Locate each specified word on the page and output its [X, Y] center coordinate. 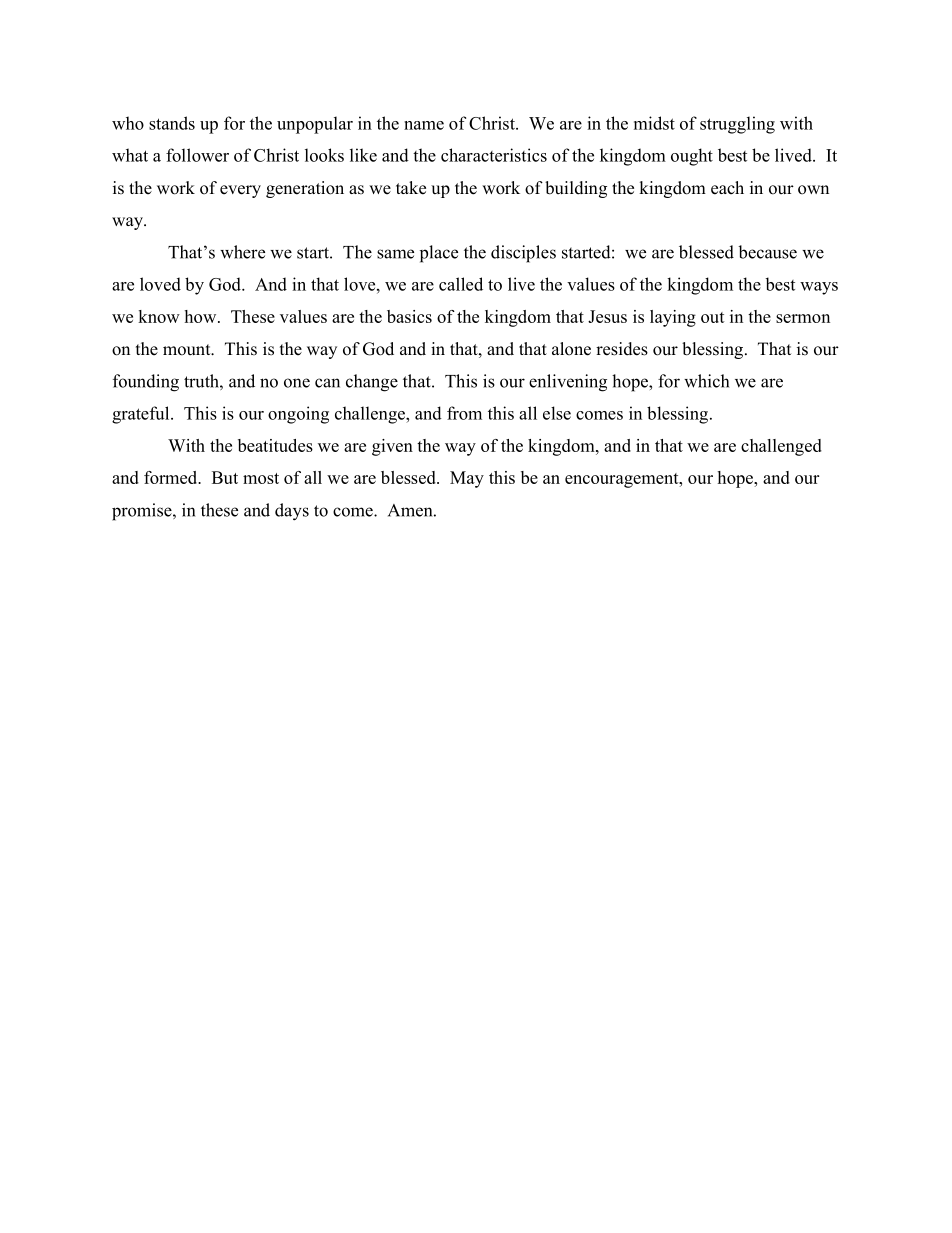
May [467, 479]
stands [172, 123]
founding [146, 383]
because [767, 252]
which [706, 381]
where [242, 252]
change [372, 383]
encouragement [623, 480]
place [439, 254]
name [424, 125]
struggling [737, 125]
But [225, 477]
